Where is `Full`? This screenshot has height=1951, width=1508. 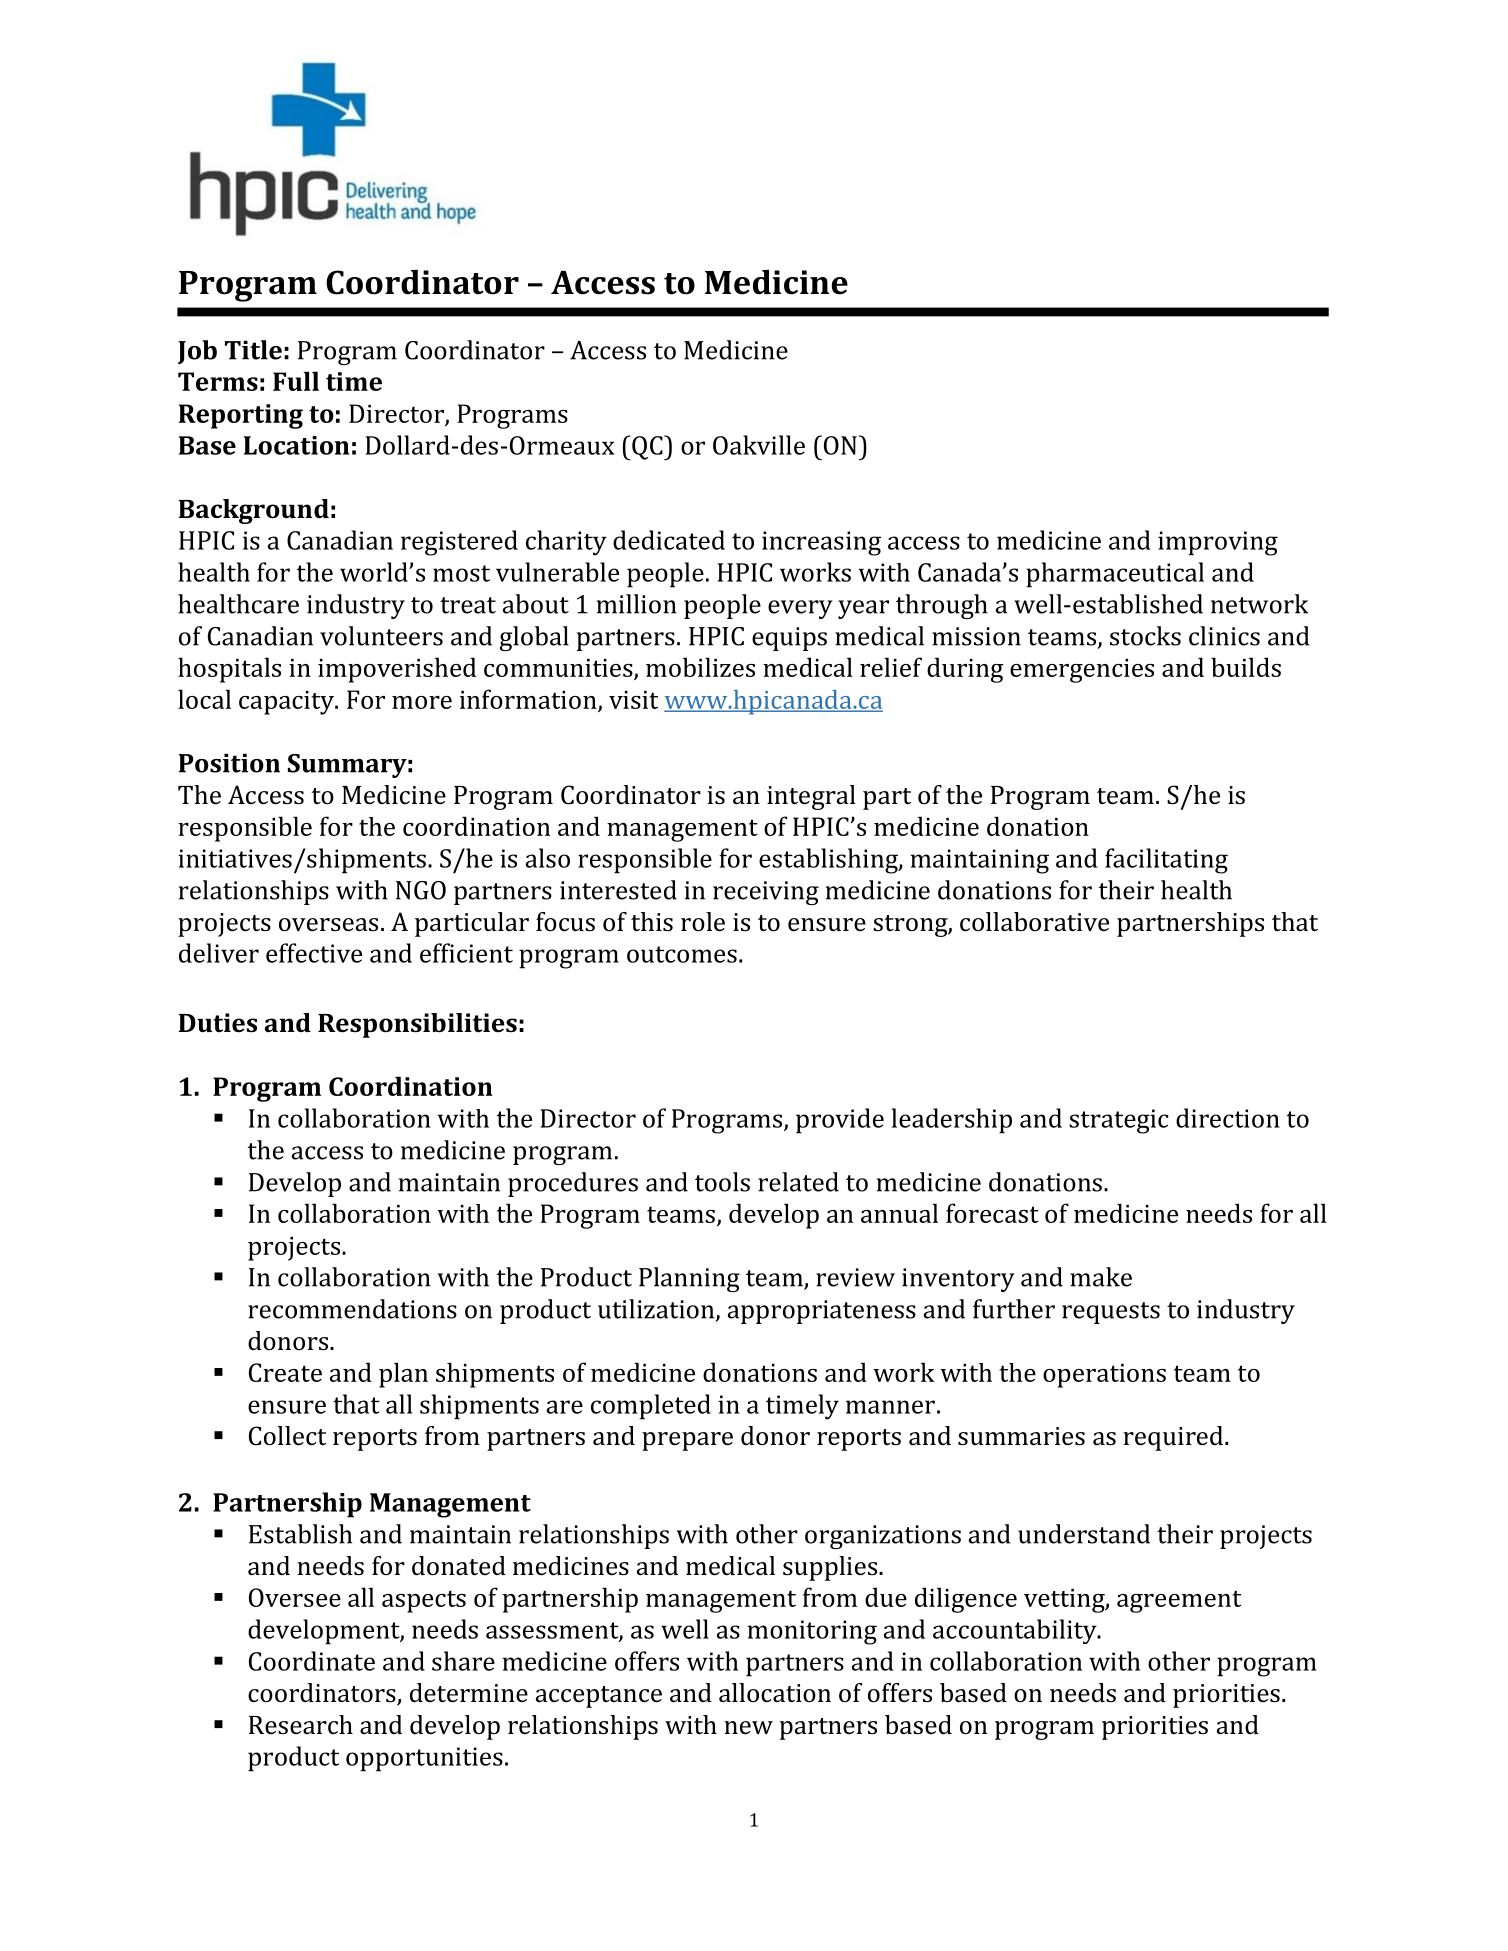 Full is located at coordinates (296, 381).
